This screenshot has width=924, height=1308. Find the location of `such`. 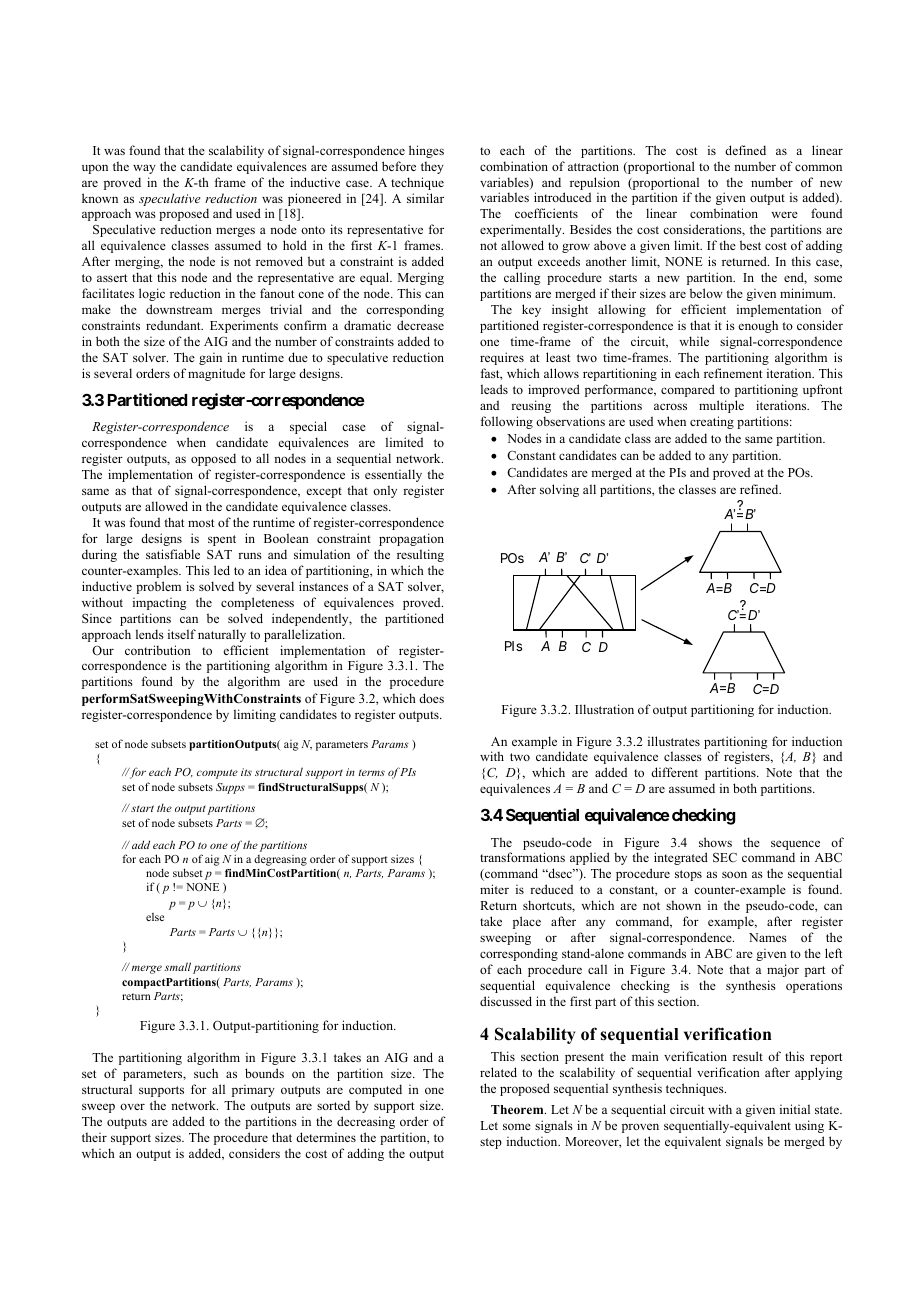

such is located at coordinates (206, 1073).
